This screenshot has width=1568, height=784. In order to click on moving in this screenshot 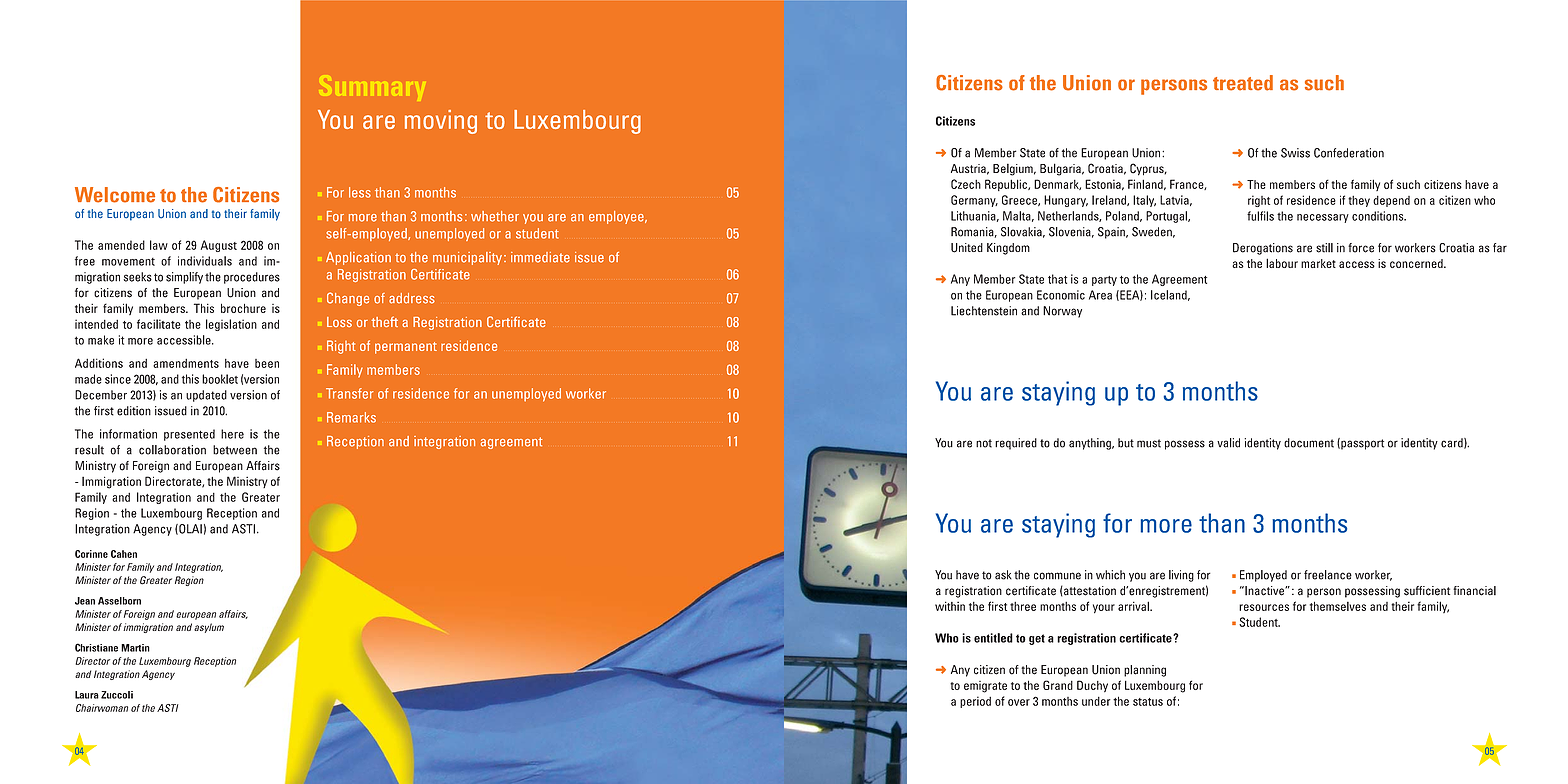, I will do `click(441, 122)`.
